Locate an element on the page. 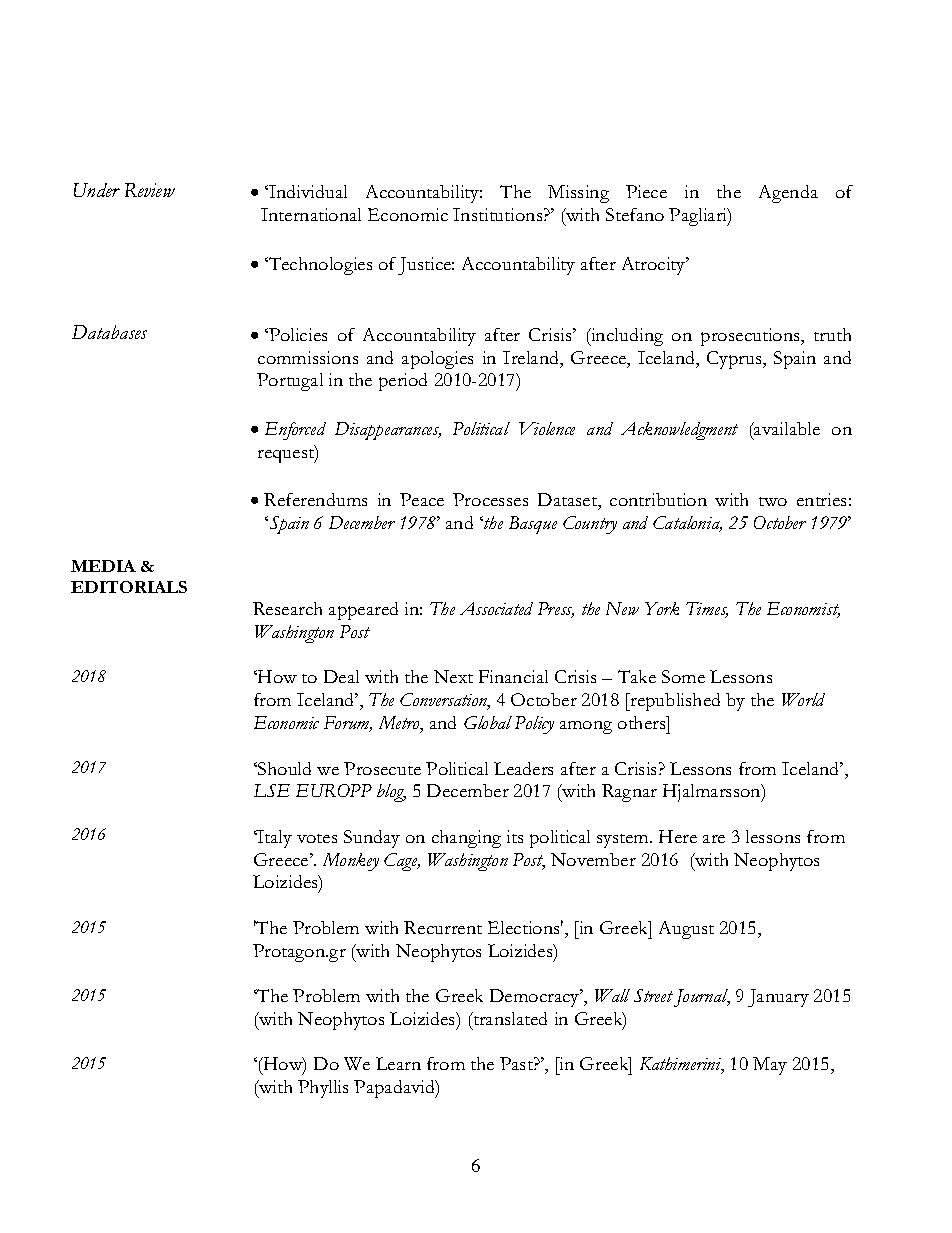 The image size is (952, 1233). Review is located at coordinates (150, 190).
